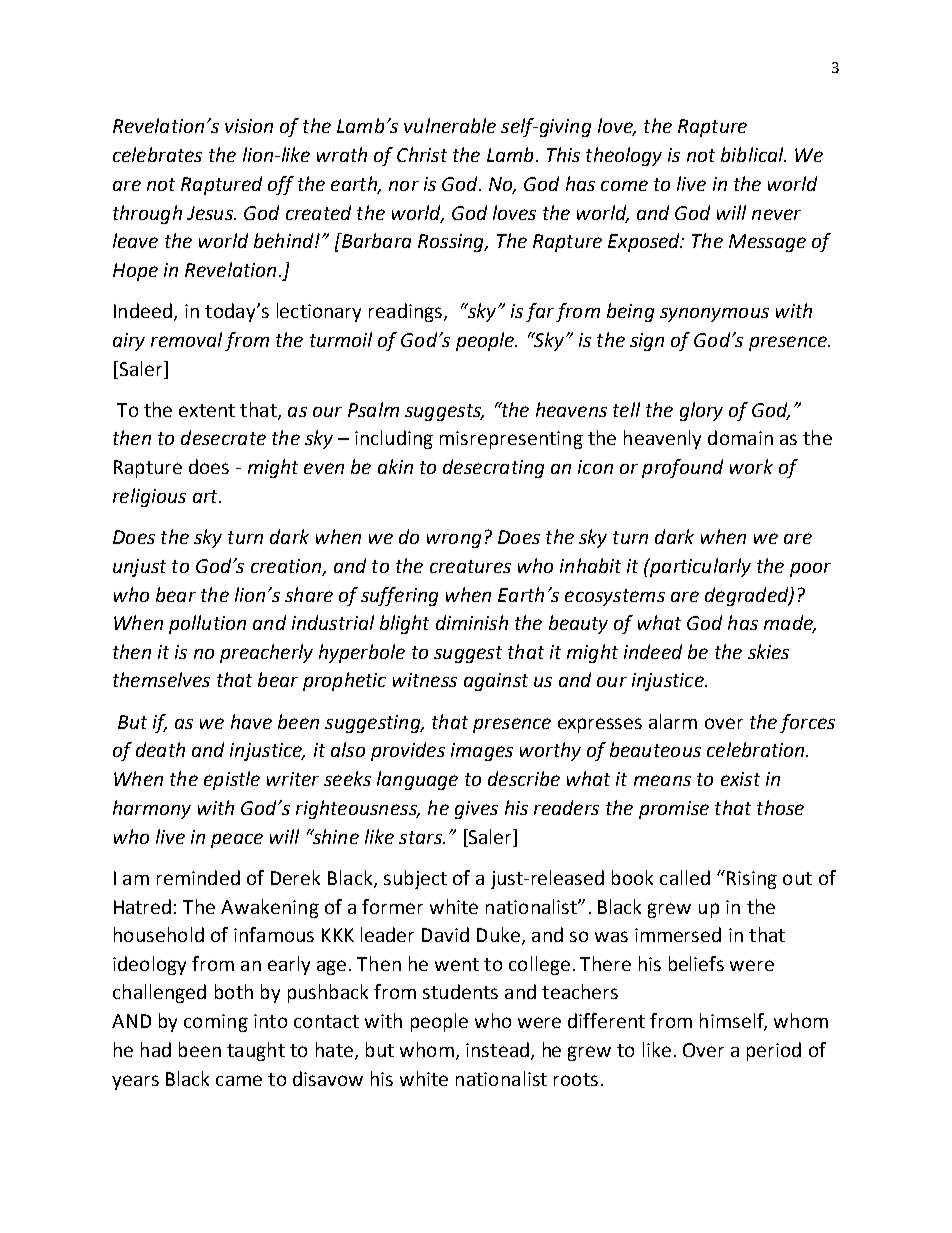 The image size is (952, 1233). I want to click on celebrates, so click(157, 154).
